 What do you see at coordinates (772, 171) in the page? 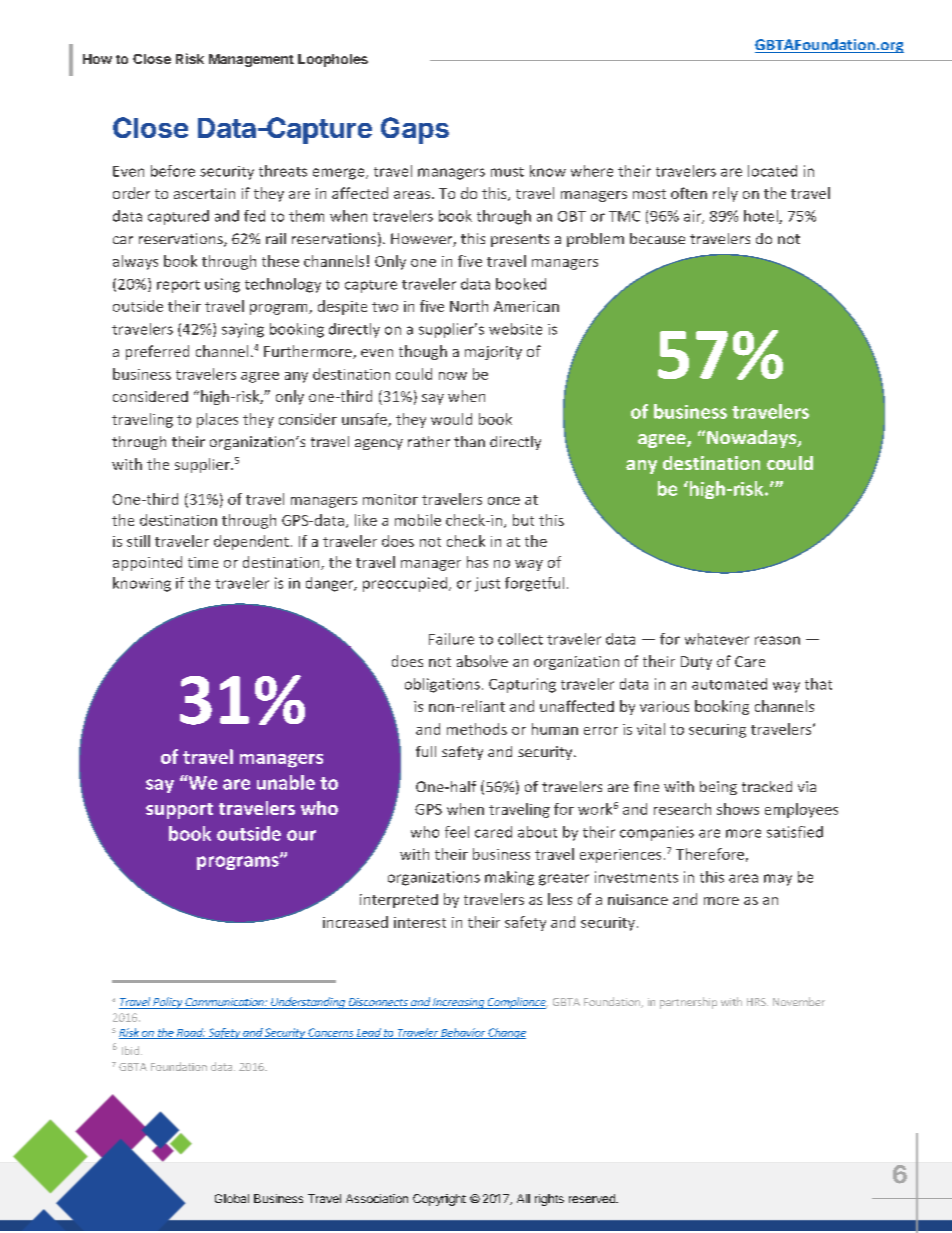
I see `located` at bounding box center [772, 171].
